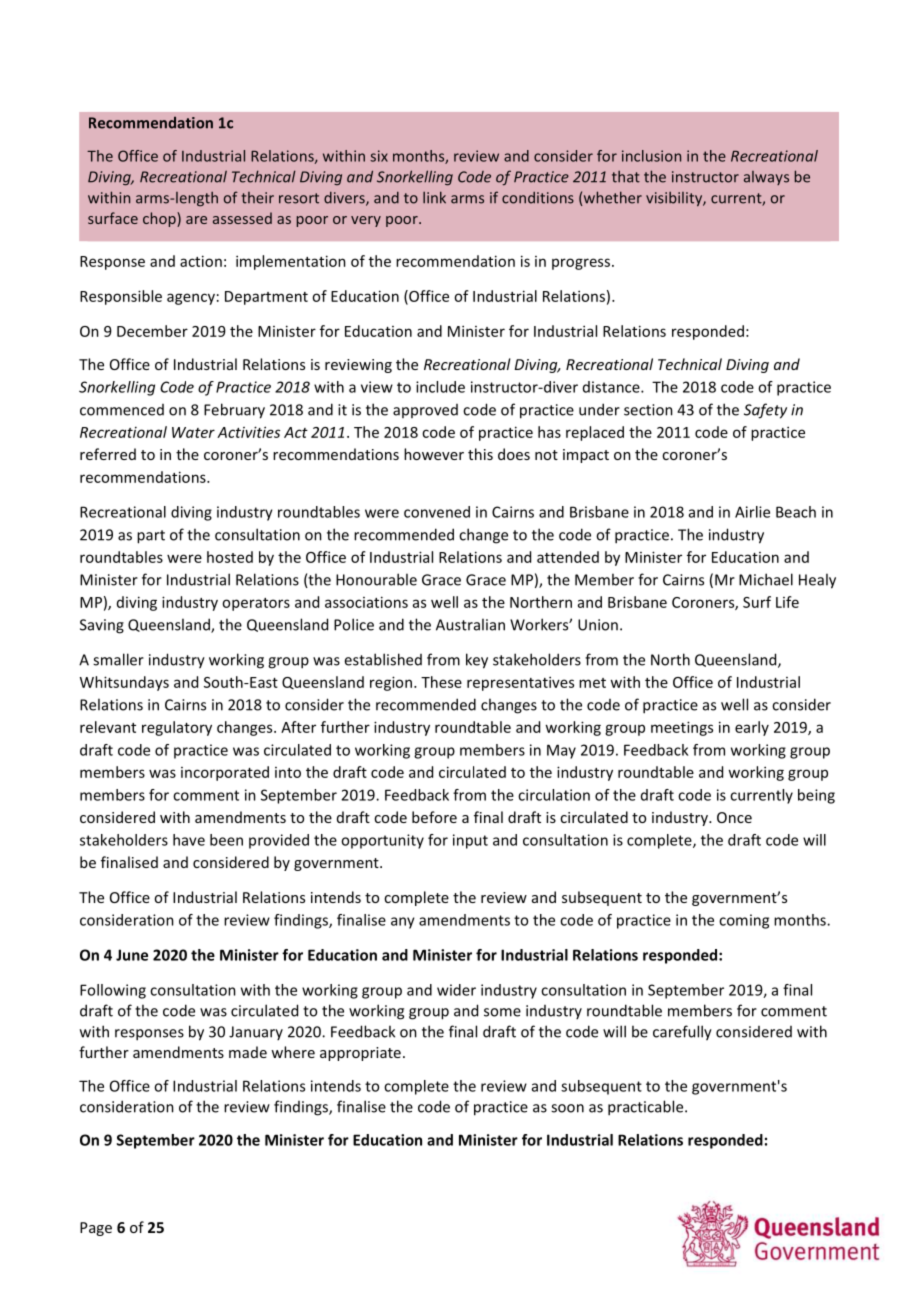  What do you see at coordinates (193, 432) in the document?
I see `Water` at bounding box center [193, 432].
